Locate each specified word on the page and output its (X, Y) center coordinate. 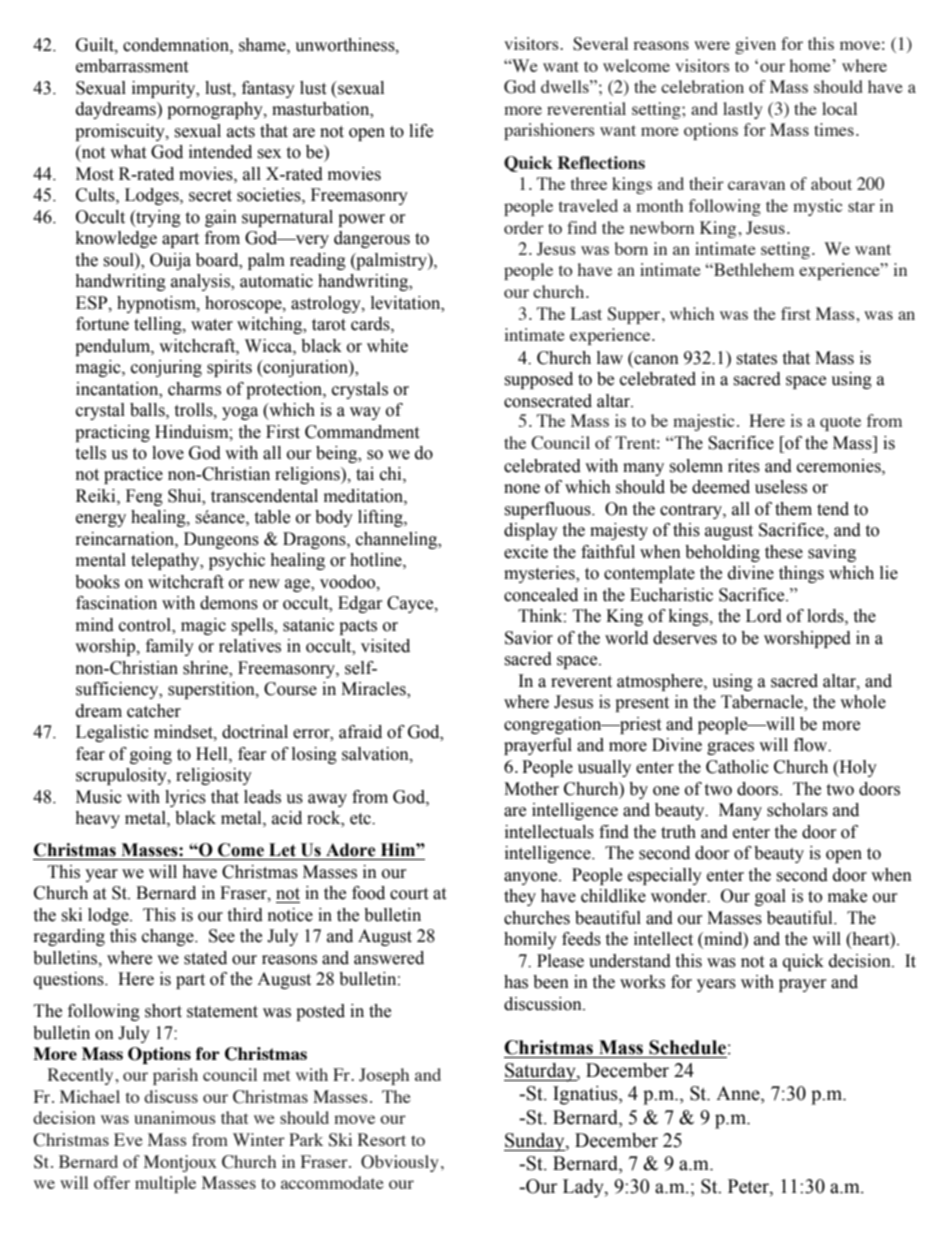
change (169, 937)
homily (530, 940)
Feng (144, 497)
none (522, 489)
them (793, 509)
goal (770, 897)
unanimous (175, 1117)
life (421, 131)
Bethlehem (753, 269)
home (811, 65)
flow (812, 745)
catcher (154, 711)
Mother (531, 789)
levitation (407, 303)
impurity (165, 89)
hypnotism (157, 304)
